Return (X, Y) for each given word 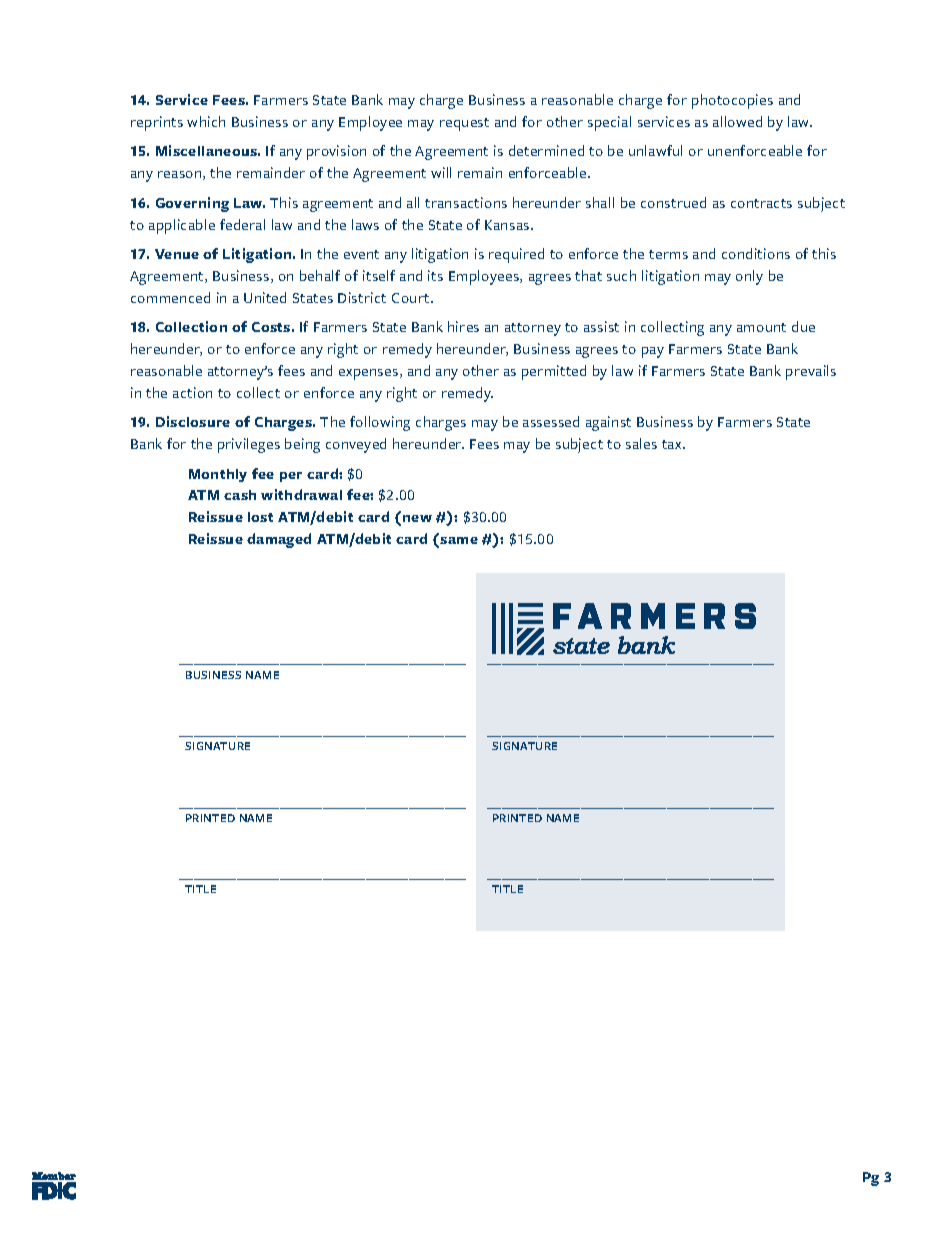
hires (463, 326)
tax (673, 444)
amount (761, 327)
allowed (737, 121)
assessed (551, 421)
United (265, 297)
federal (242, 224)
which (206, 121)
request (464, 124)
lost (260, 517)
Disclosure (193, 421)
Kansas (508, 225)
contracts (761, 203)
